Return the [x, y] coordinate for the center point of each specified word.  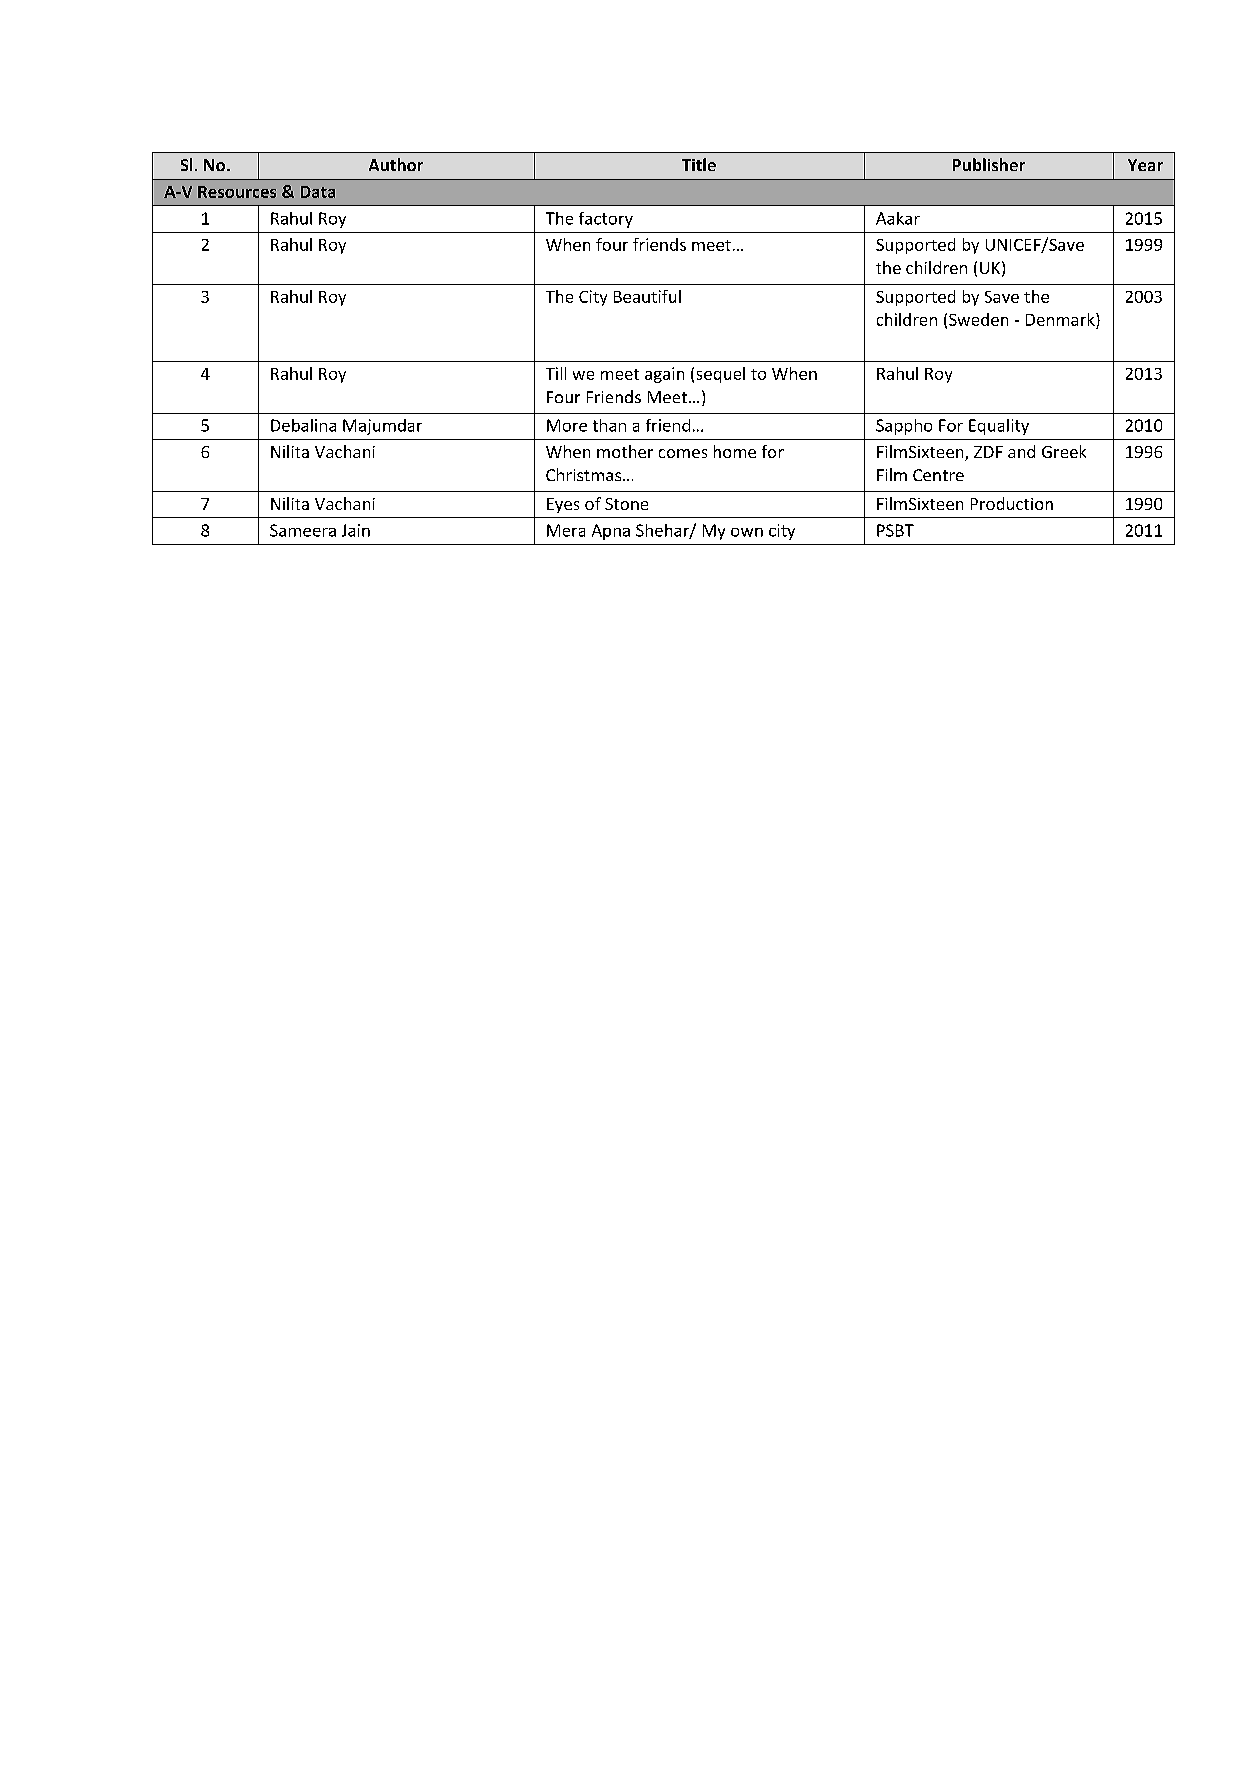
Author [396, 164]
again [664, 375]
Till [556, 373]
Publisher [989, 164]
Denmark [1061, 319]
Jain [356, 530]
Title [699, 164]
